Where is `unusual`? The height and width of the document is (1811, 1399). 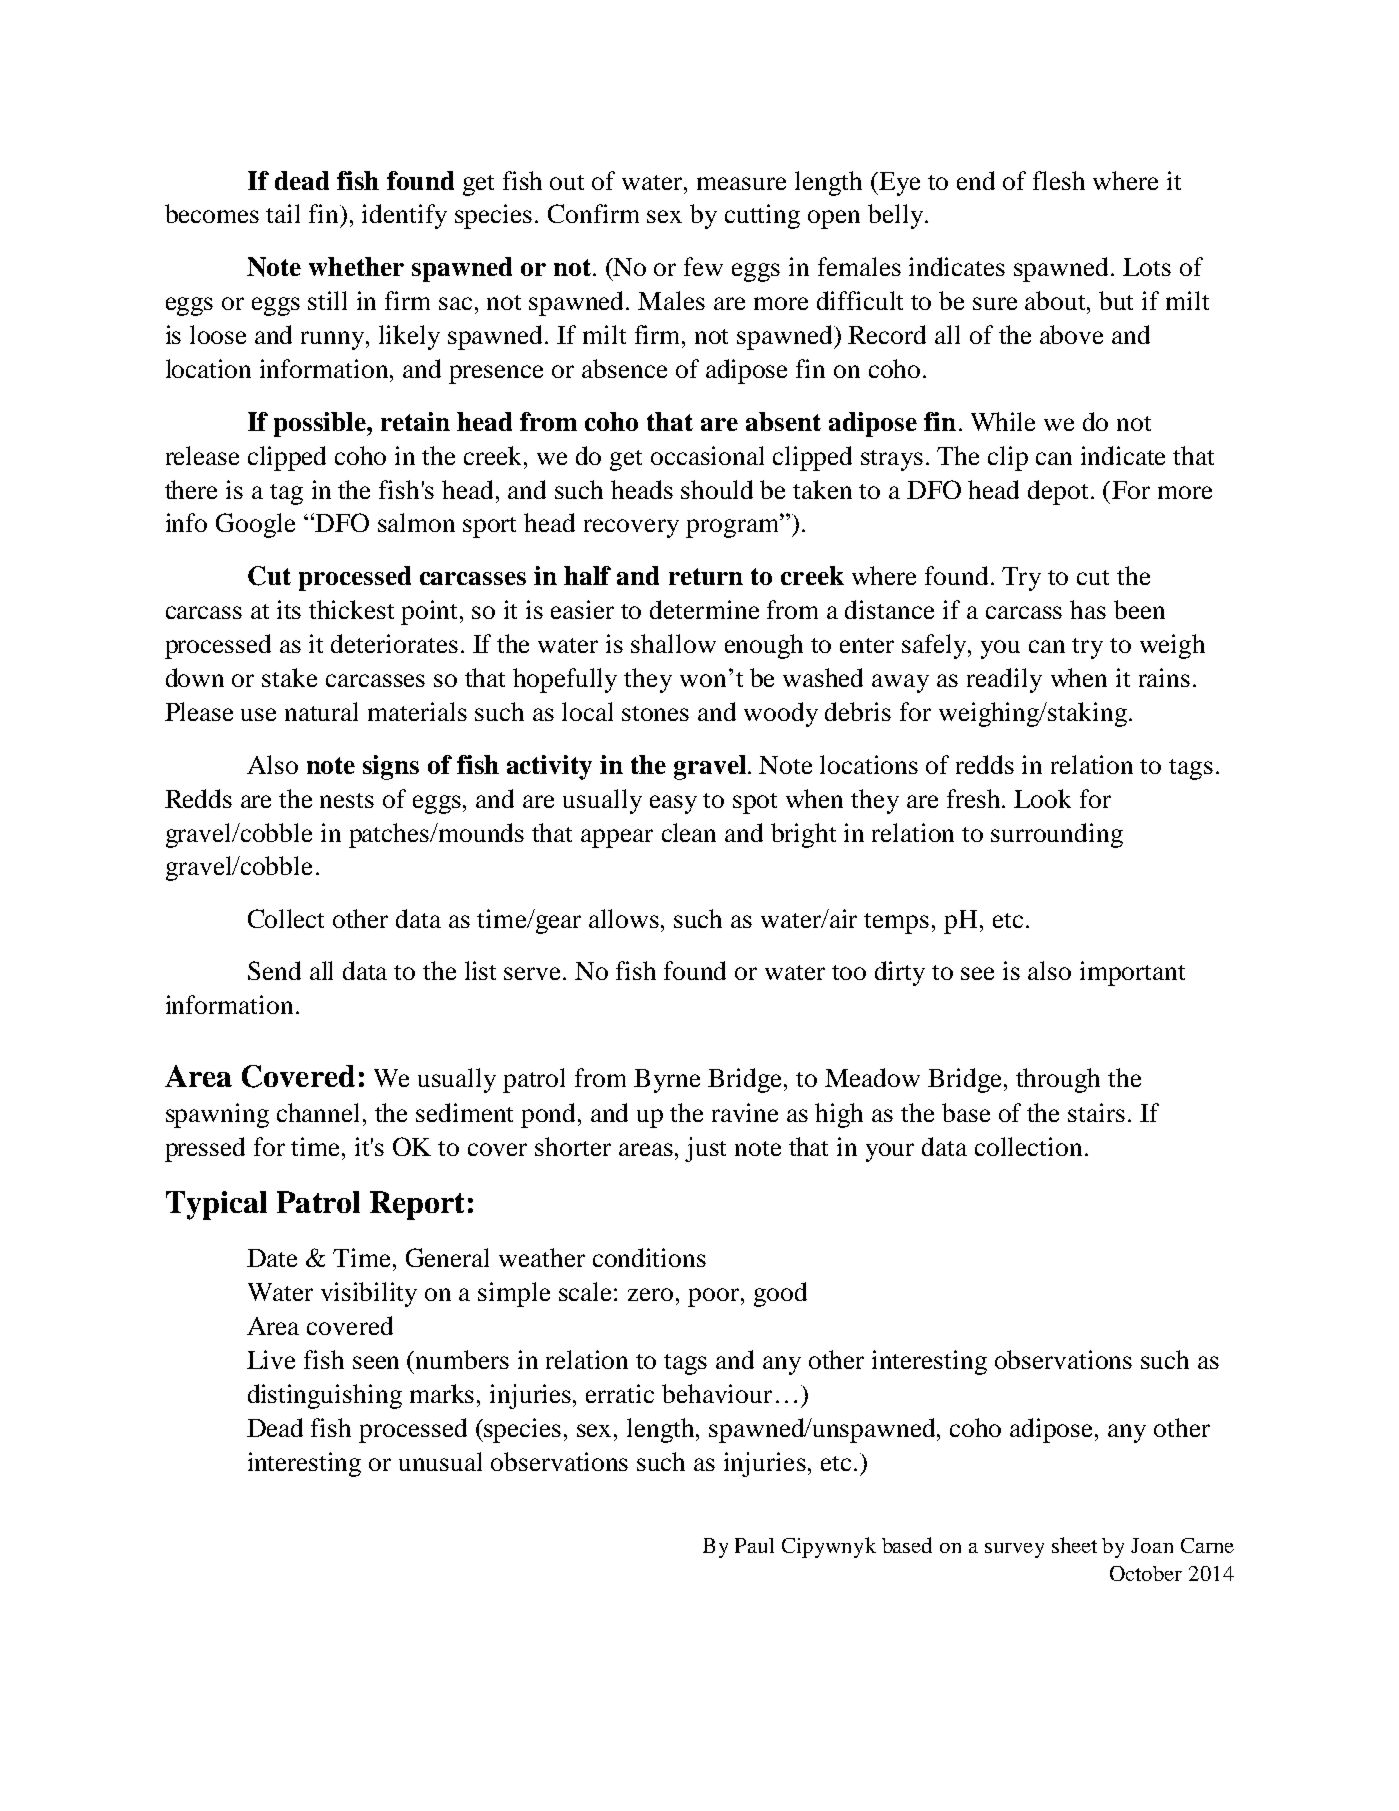
unusual is located at coordinates (440, 1461).
